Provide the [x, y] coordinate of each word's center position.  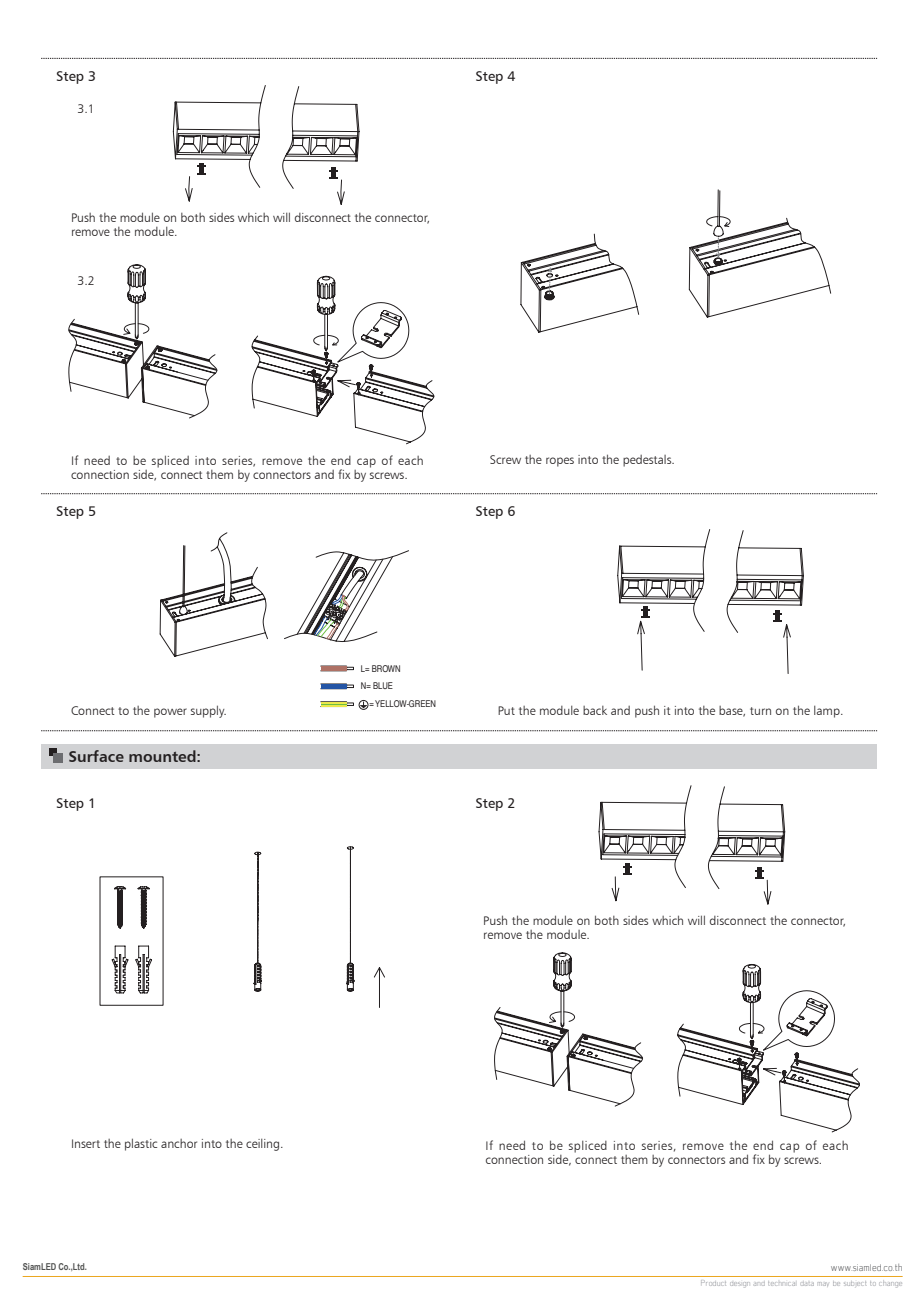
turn [760, 711]
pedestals [648, 461]
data [807, 1284]
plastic [141, 1144]
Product [713, 1283]
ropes [560, 462]
